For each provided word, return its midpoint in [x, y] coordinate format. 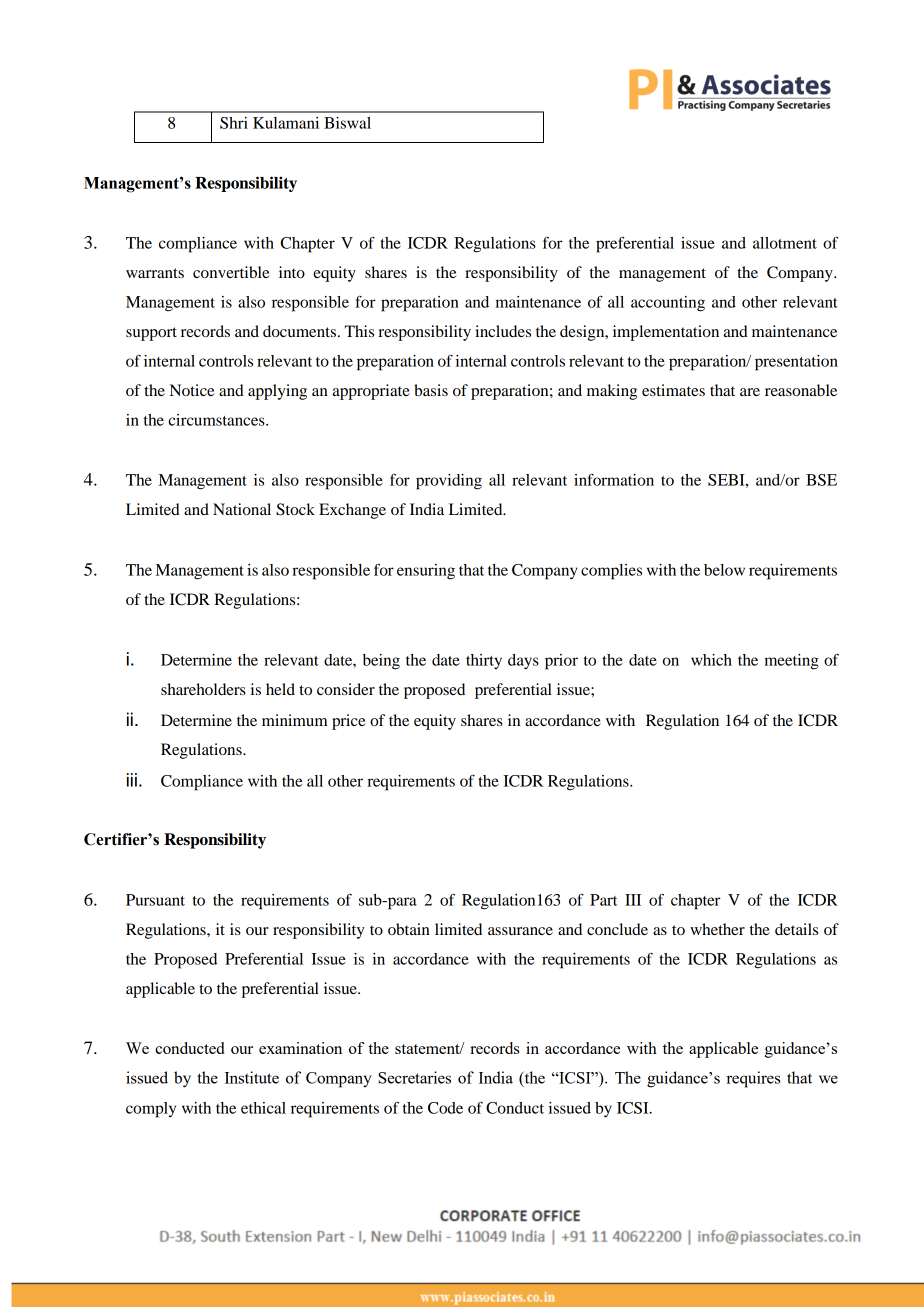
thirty [484, 662]
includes [503, 331]
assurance [520, 931]
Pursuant [155, 900]
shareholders [203, 689]
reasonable [801, 390]
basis [431, 390]
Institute [252, 1077]
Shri [234, 123]
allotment [785, 243]
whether [717, 929]
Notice [192, 390]
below [724, 570]
